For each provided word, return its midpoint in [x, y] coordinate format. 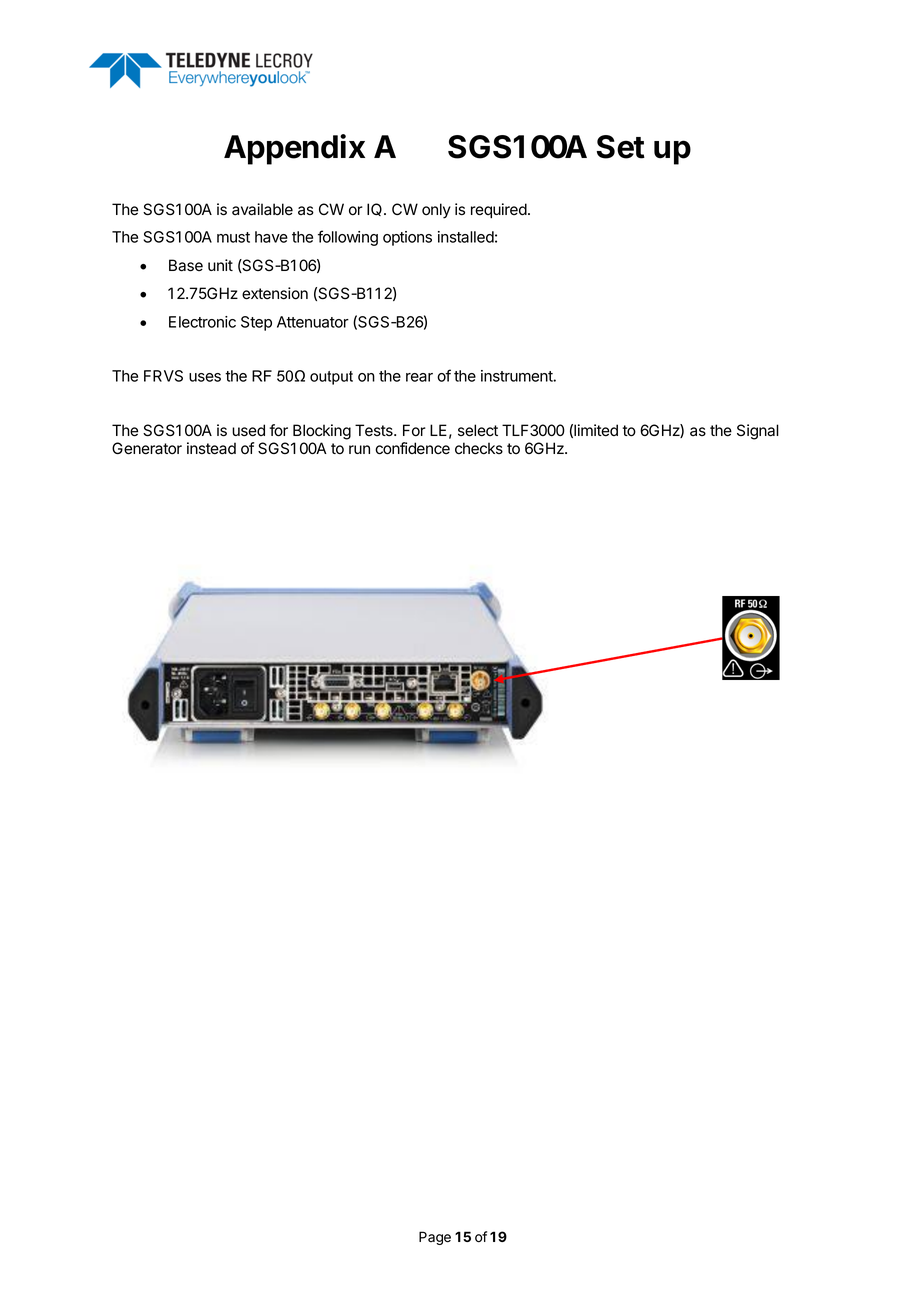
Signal [758, 432]
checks [479, 448]
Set [621, 147]
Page [435, 1238]
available [262, 209]
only [436, 211]
